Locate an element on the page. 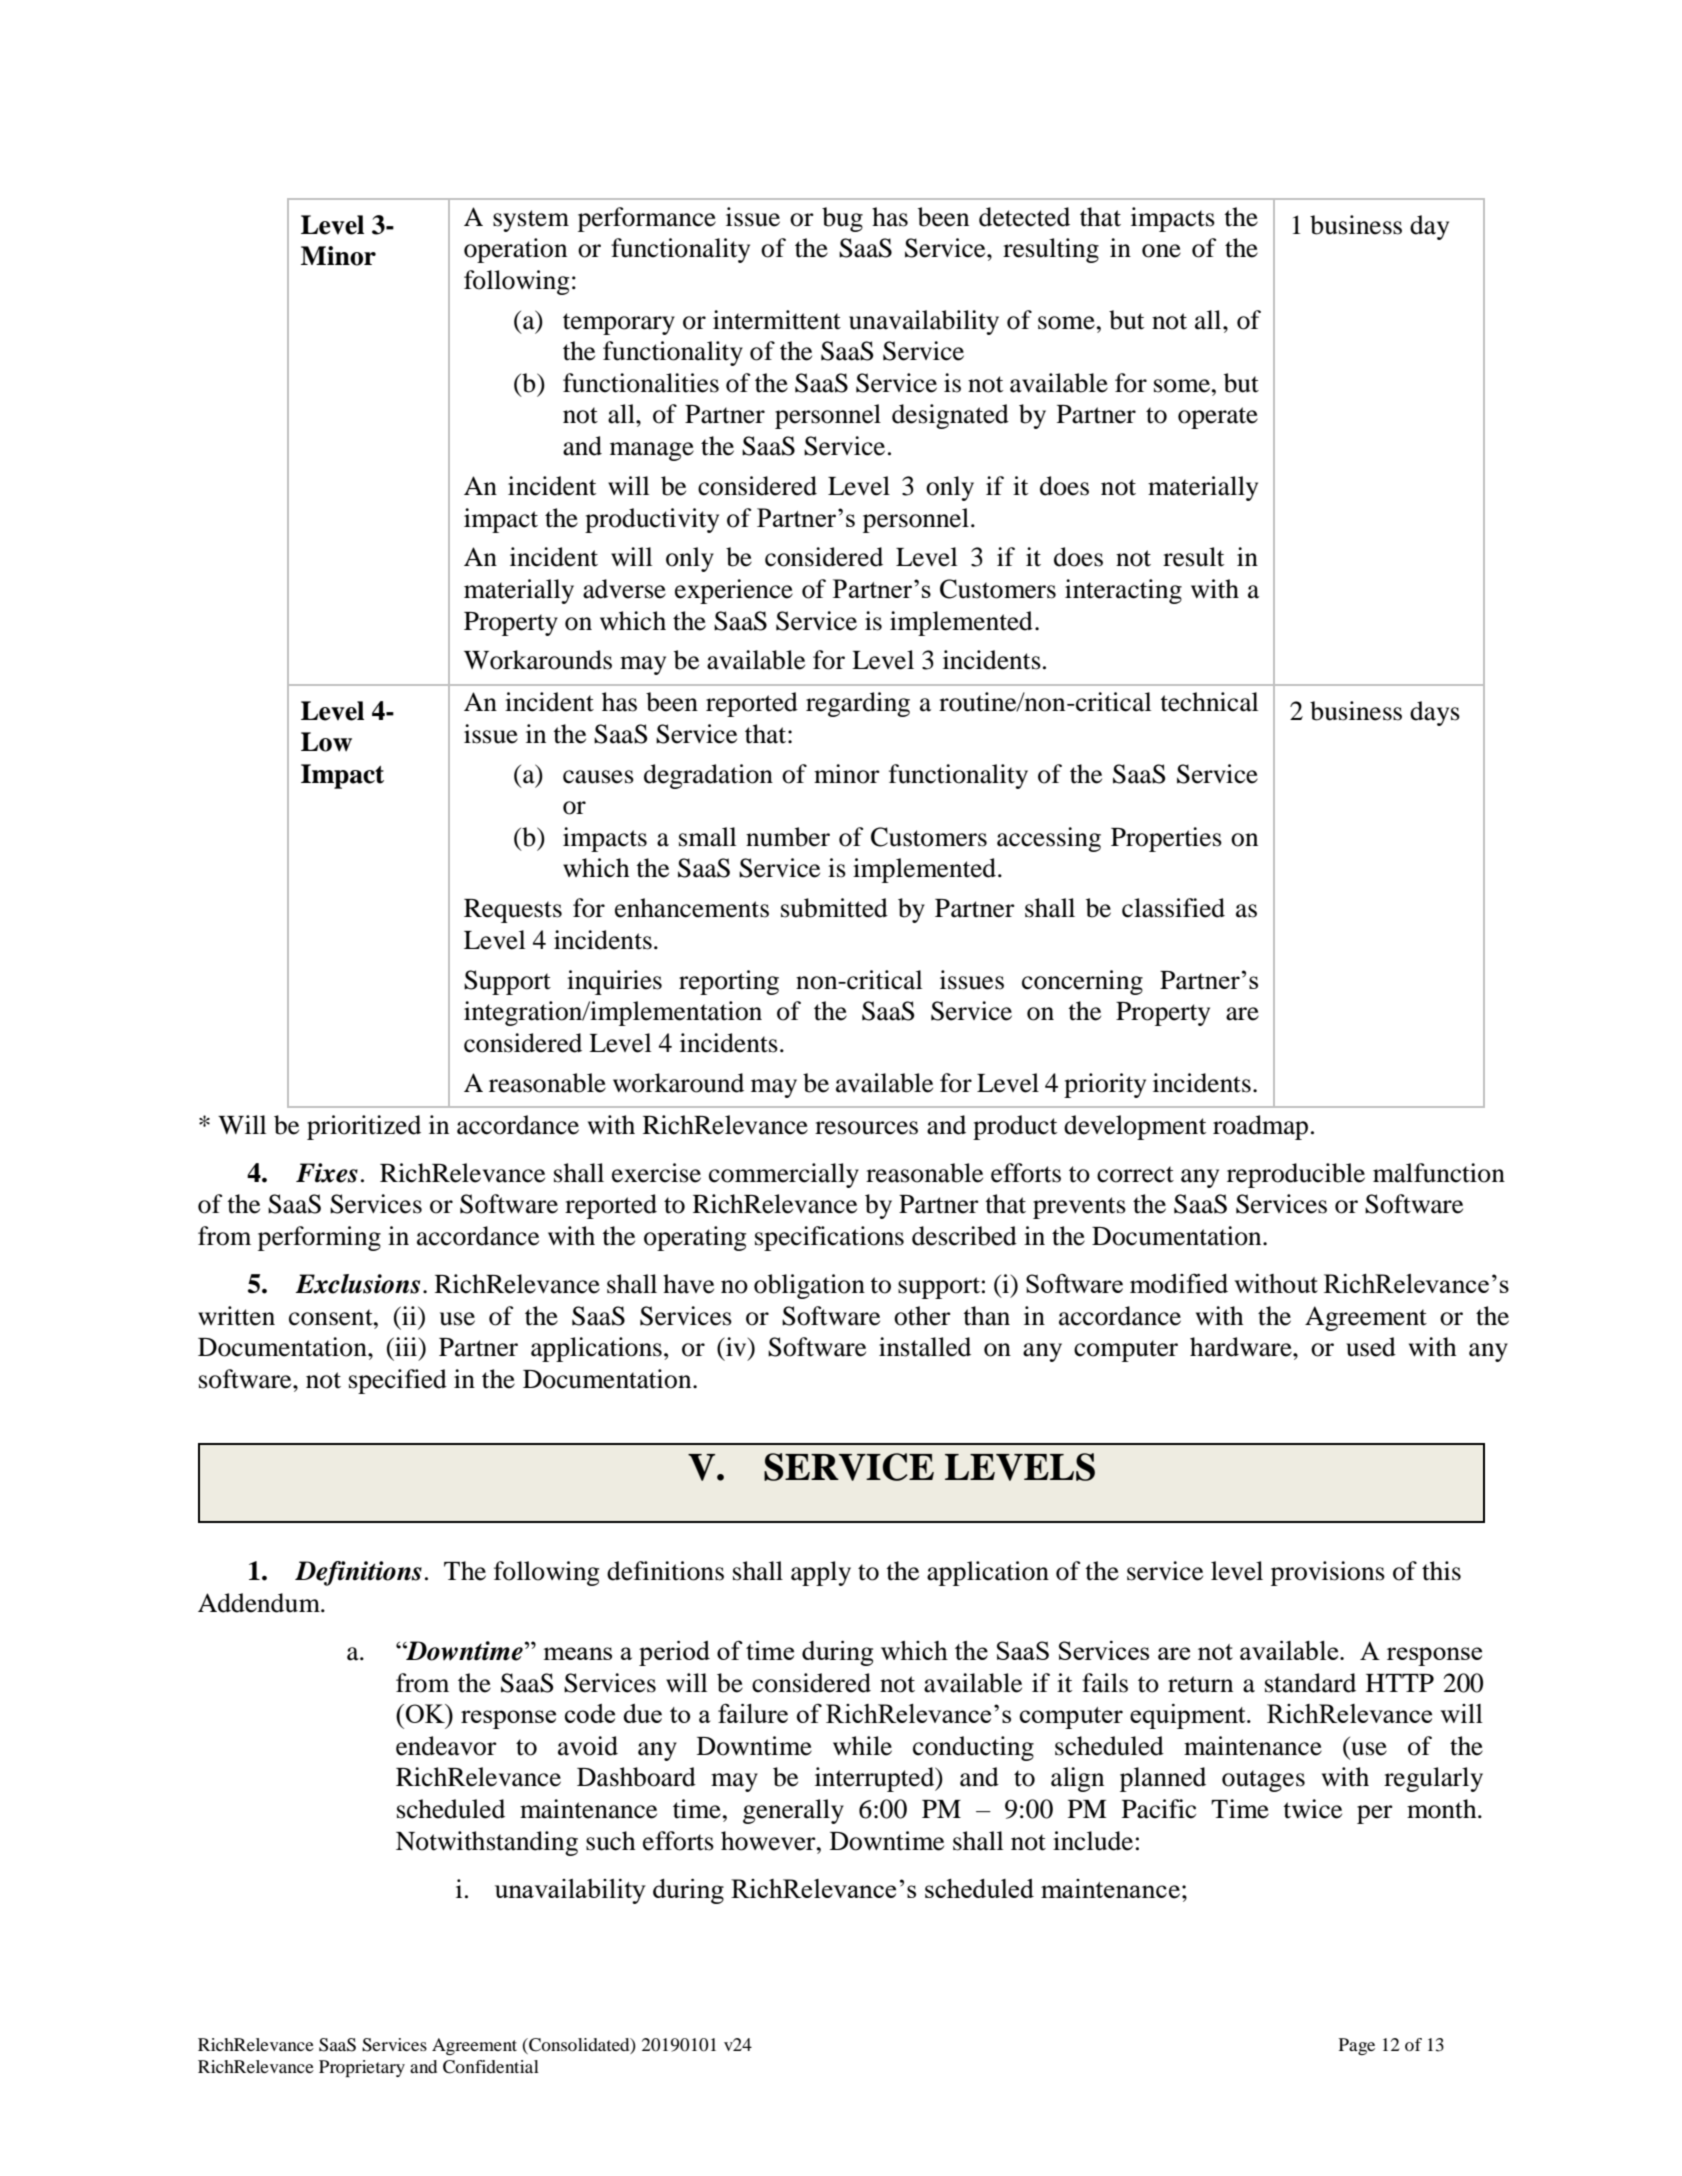 The height and width of the page is (2176, 1682). bug is located at coordinates (842, 219).
